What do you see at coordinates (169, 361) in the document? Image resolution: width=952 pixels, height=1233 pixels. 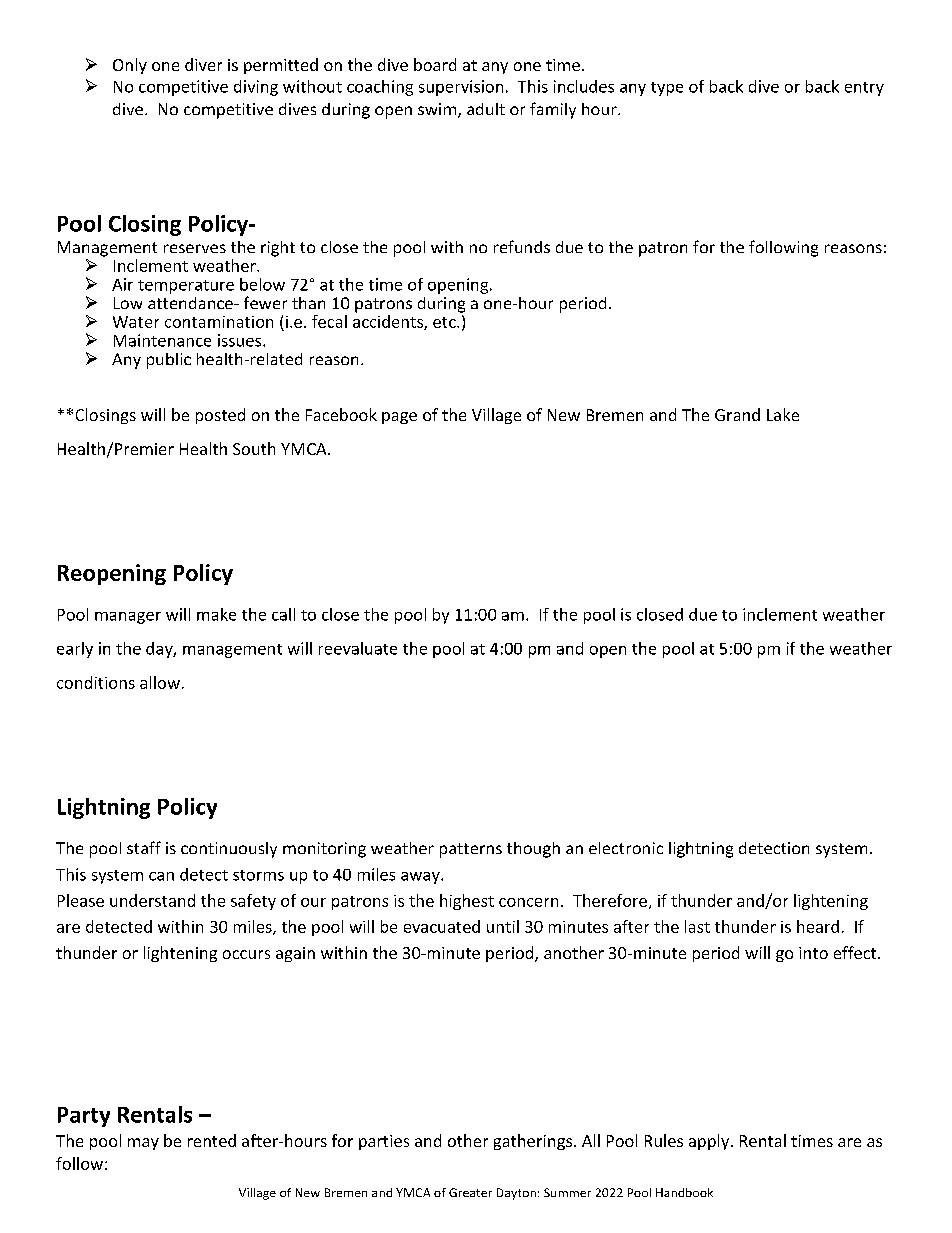 I see `public` at bounding box center [169, 361].
